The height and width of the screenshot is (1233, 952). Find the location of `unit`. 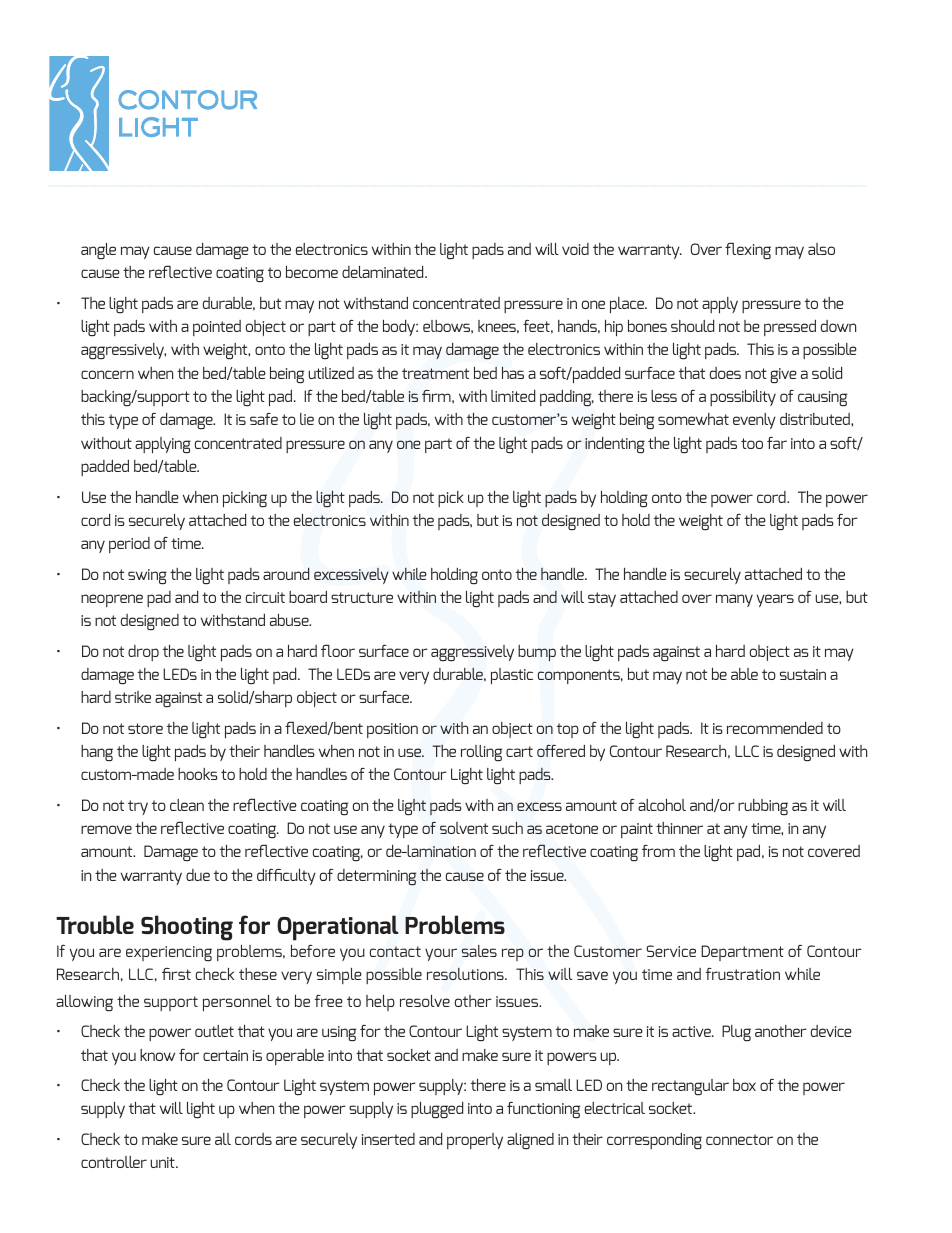

unit is located at coordinates (163, 1162).
